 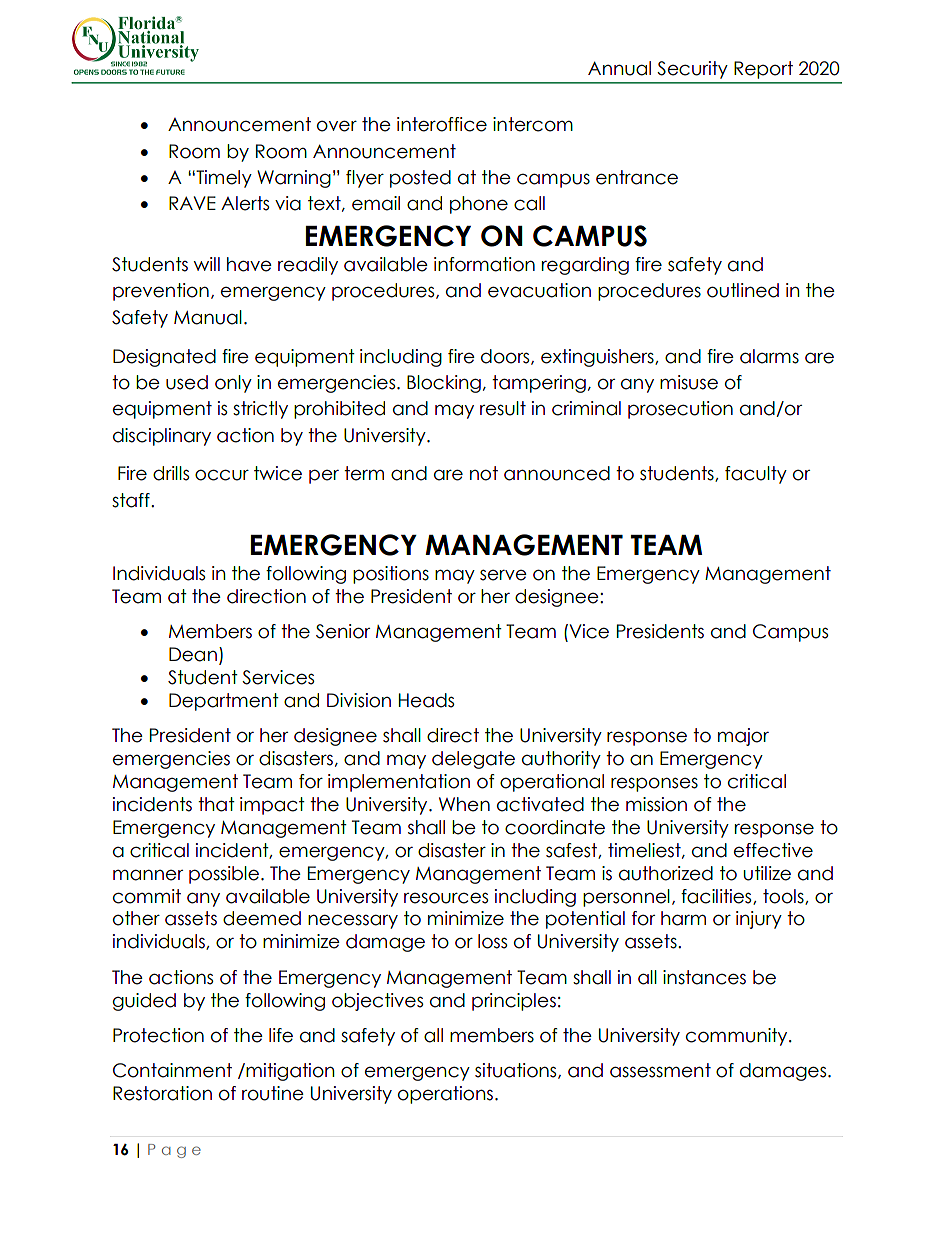 What do you see at coordinates (756, 475) in the screenshot?
I see `faculty` at bounding box center [756, 475].
